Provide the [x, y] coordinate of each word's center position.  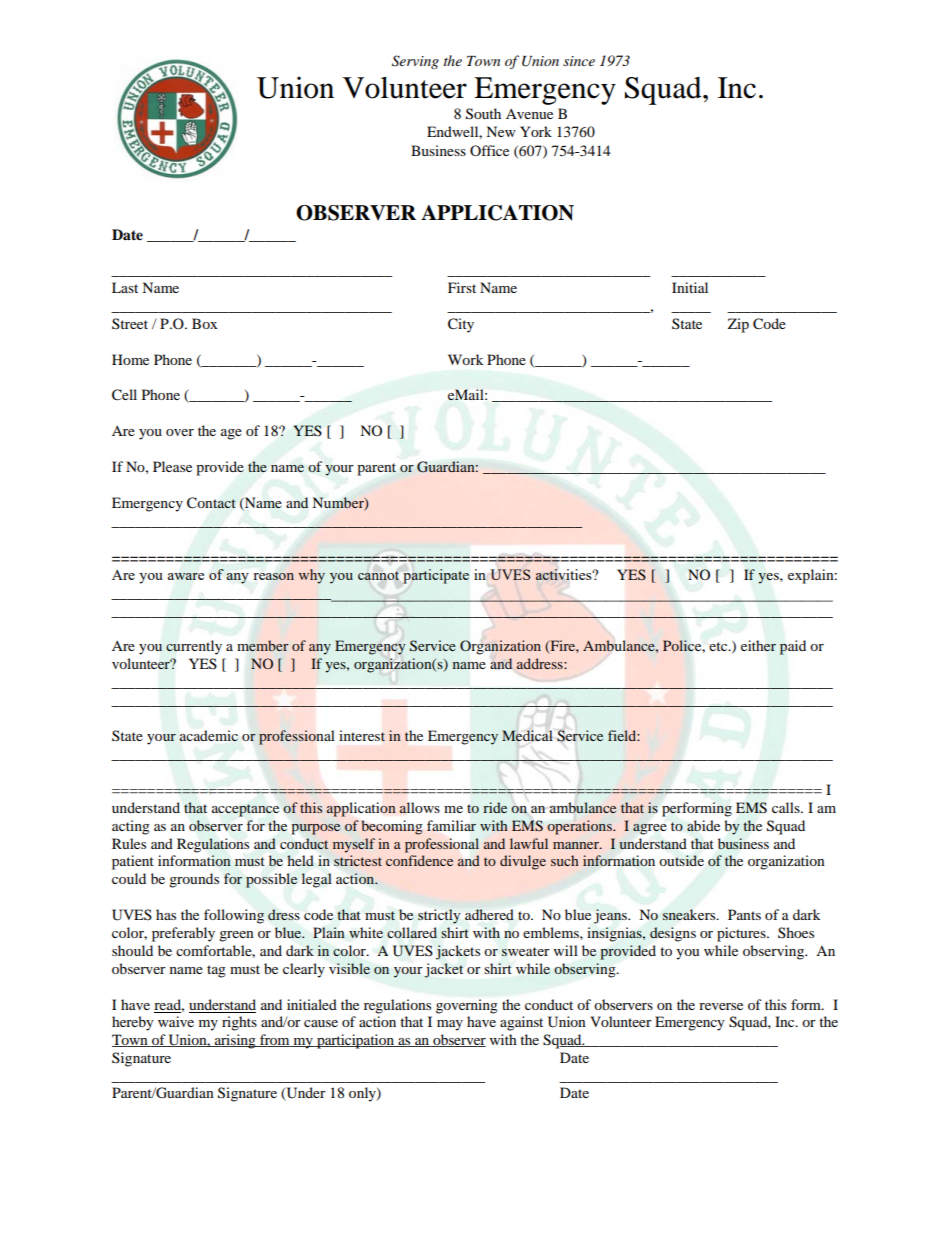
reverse [721, 1006]
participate [436, 576]
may [450, 1025]
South [483, 114]
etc [719, 646]
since [579, 61]
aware [186, 576]
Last [125, 287]
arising [235, 1041]
